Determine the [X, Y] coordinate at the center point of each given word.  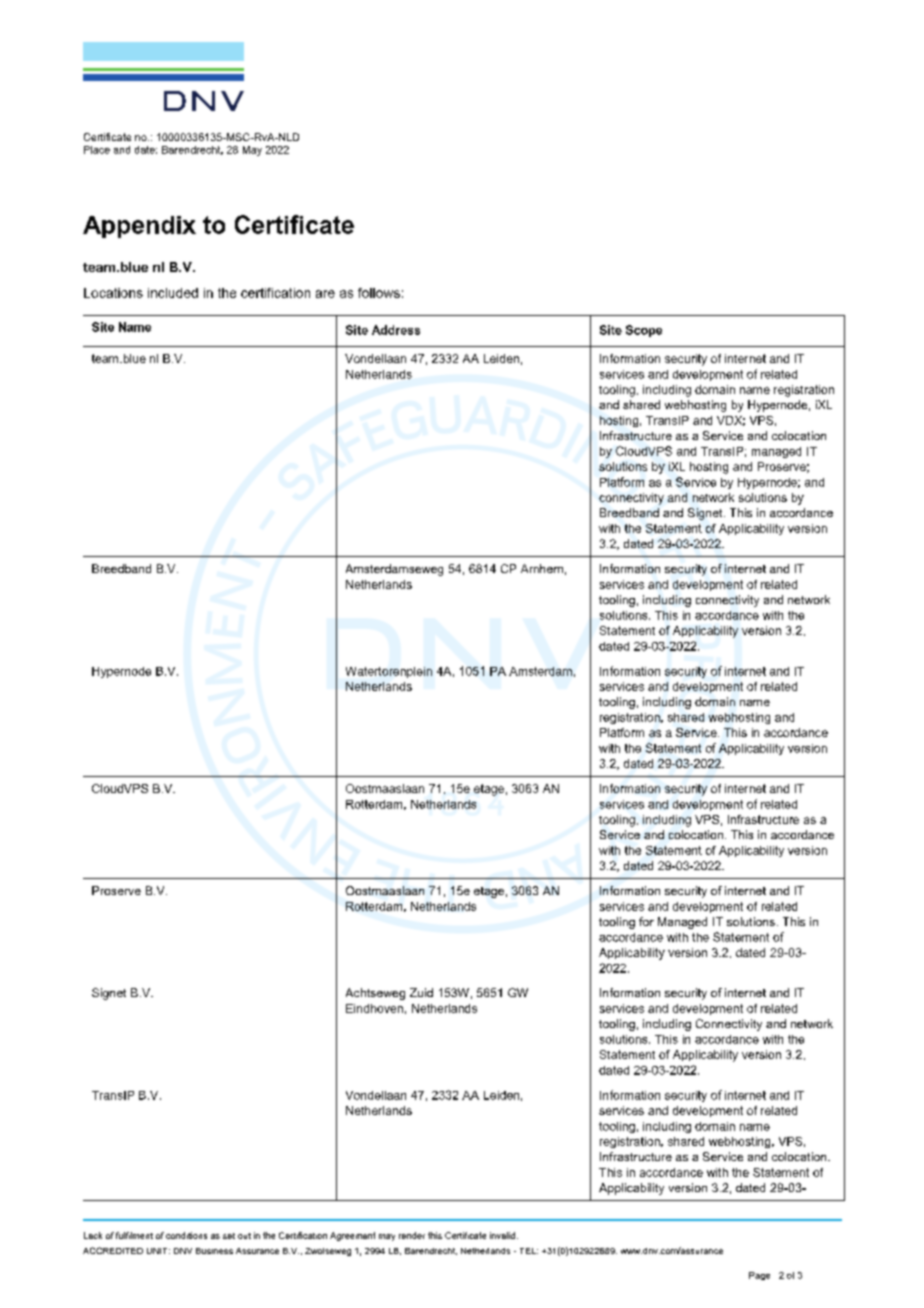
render [412, 1235]
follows [379, 293]
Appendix [139, 227]
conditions [186, 1235]
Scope [644, 331]
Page [759, 1276]
